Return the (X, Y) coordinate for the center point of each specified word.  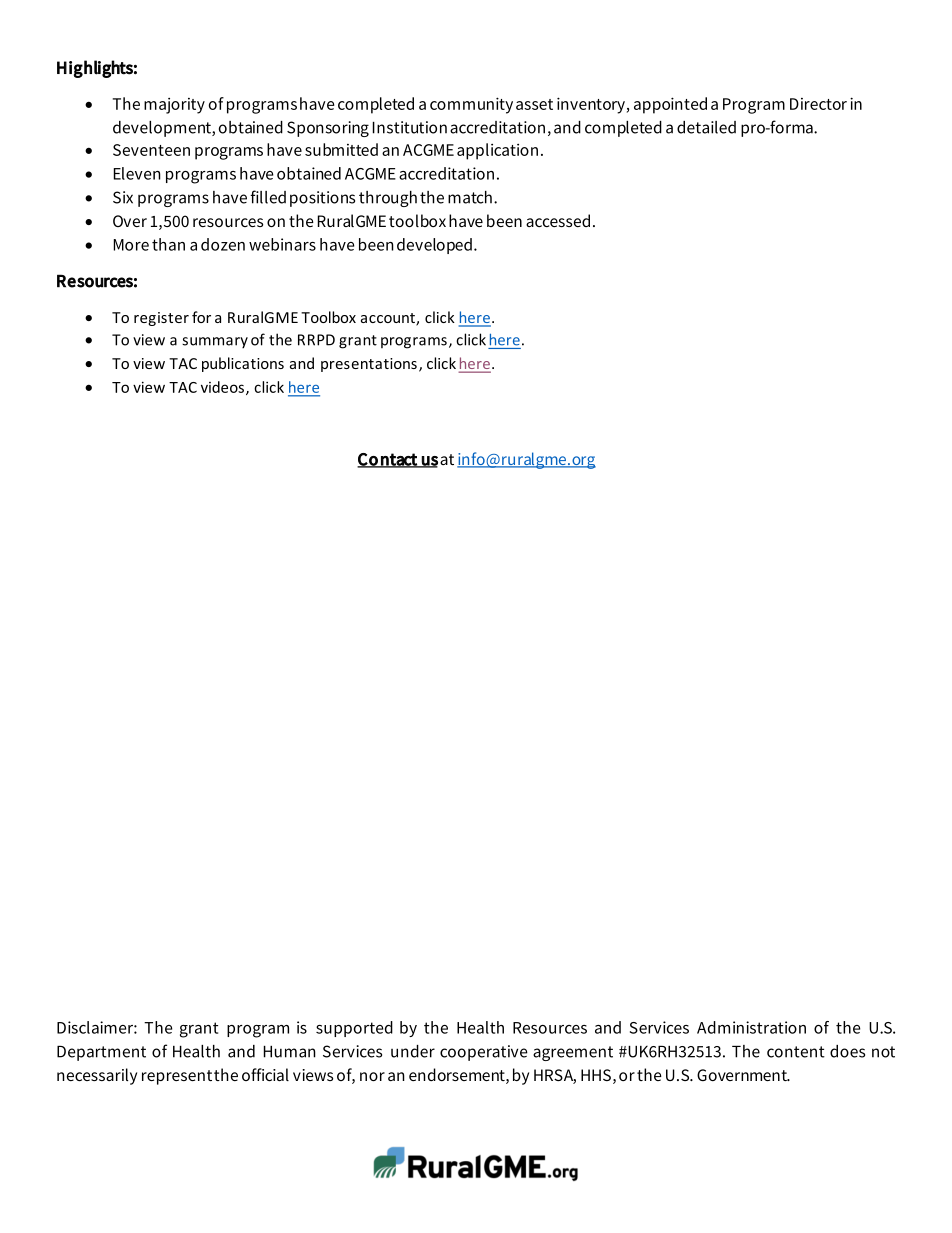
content (796, 1052)
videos (224, 388)
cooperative (484, 1053)
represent (177, 1077)
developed (434, 246)
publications (243, 364)
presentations (369, 365)
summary (215, 342)
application (497, 151)
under (413, 1051)
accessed (558, 220)
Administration (751, 1027)
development (163, 129)
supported (354, 1029)
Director (818, 104)
